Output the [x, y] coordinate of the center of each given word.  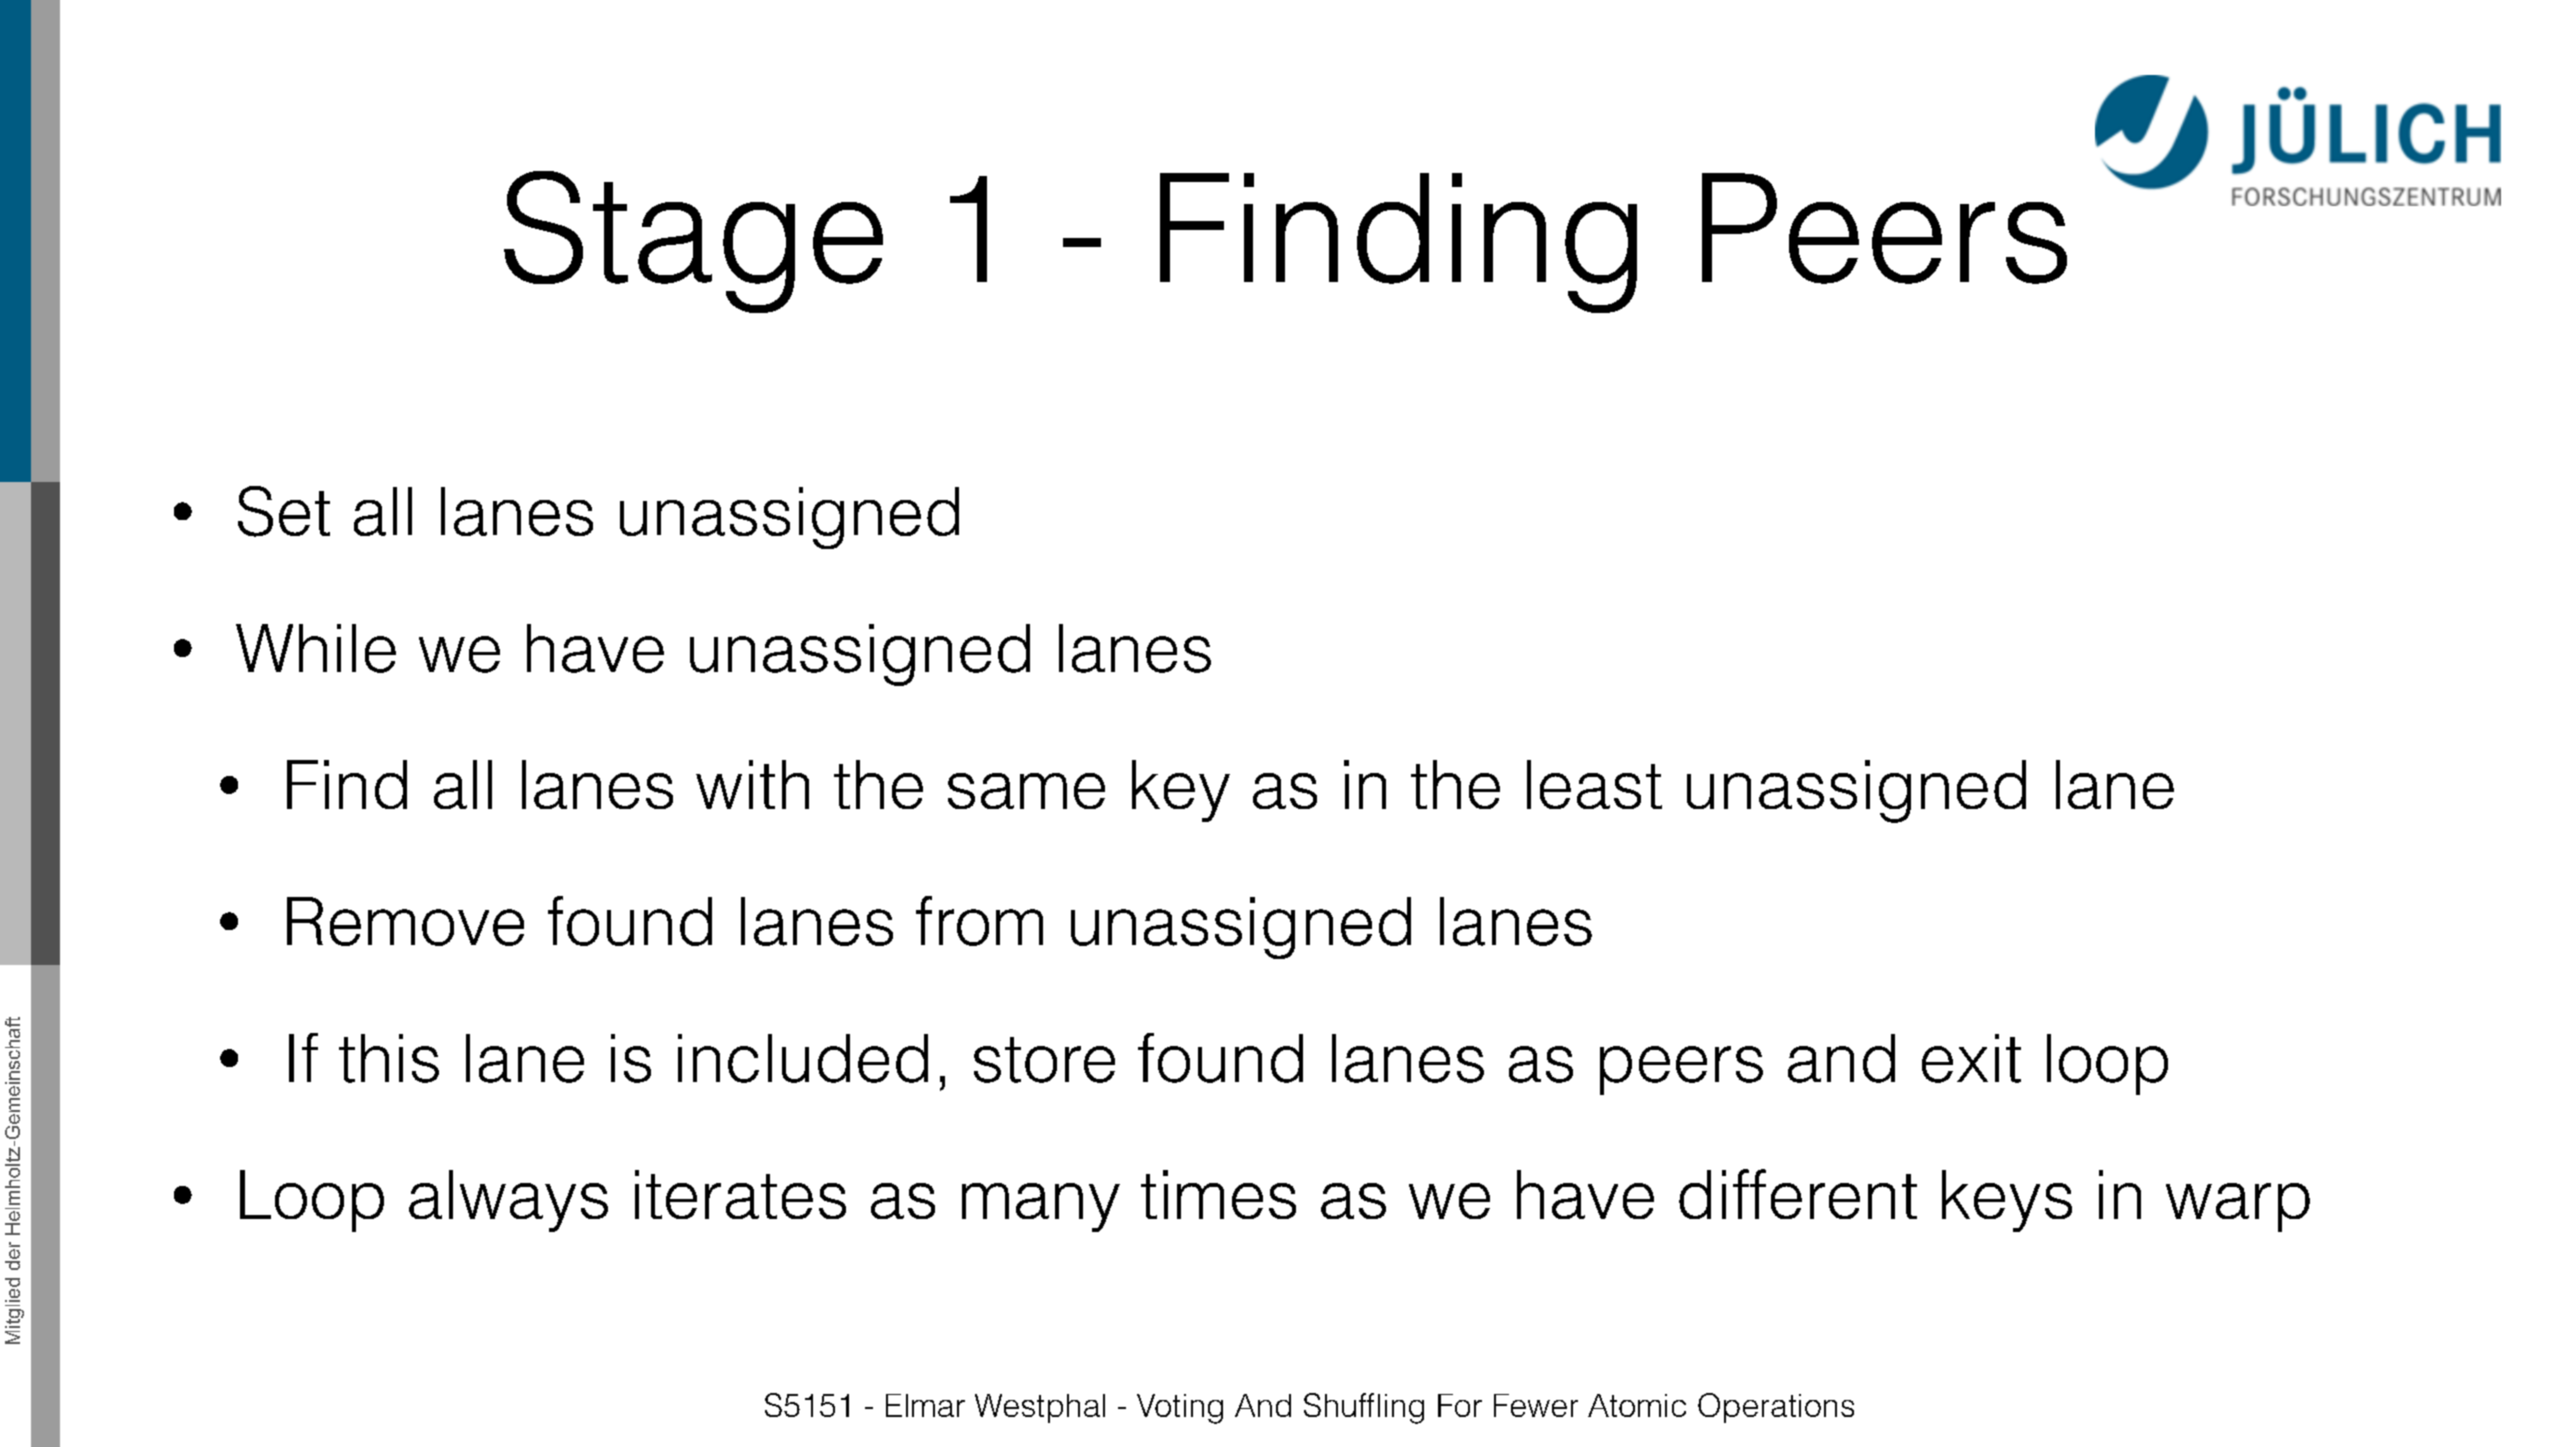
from [979, 921]
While [316, 648]
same [1026, 791]
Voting [1180, 1409]
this [389, 1058]
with [752, 784]
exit [1971, 1058]
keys [2007, 1201]
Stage [693, 242]
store [1044, 1060]
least [1594, 784]
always [508, 1201]
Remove [405, 921]
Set [284, 511]
